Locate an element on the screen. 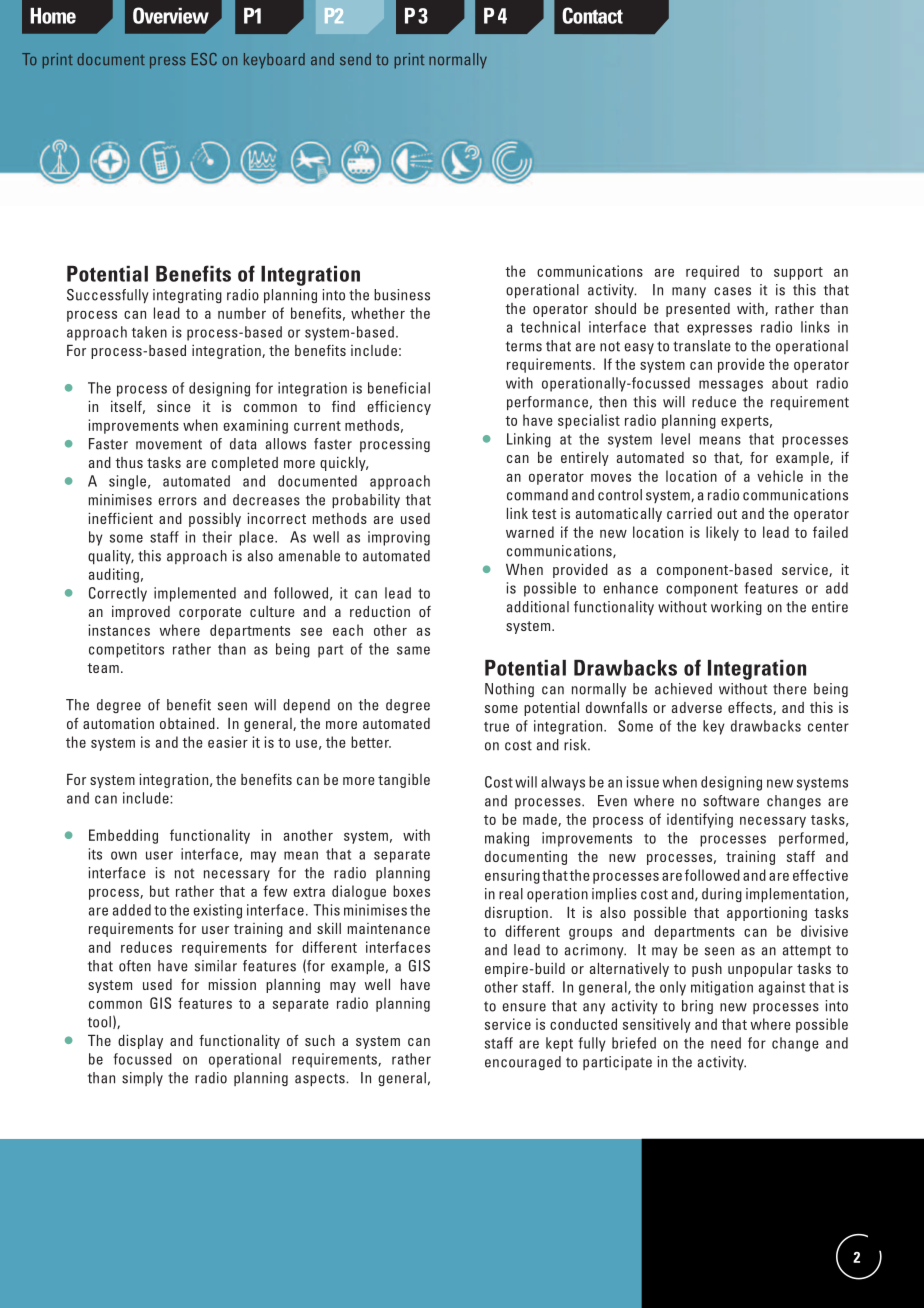 Image resolution: width=924 pixels, height=1308 pixels. send is located at coordinates (355, 59).
